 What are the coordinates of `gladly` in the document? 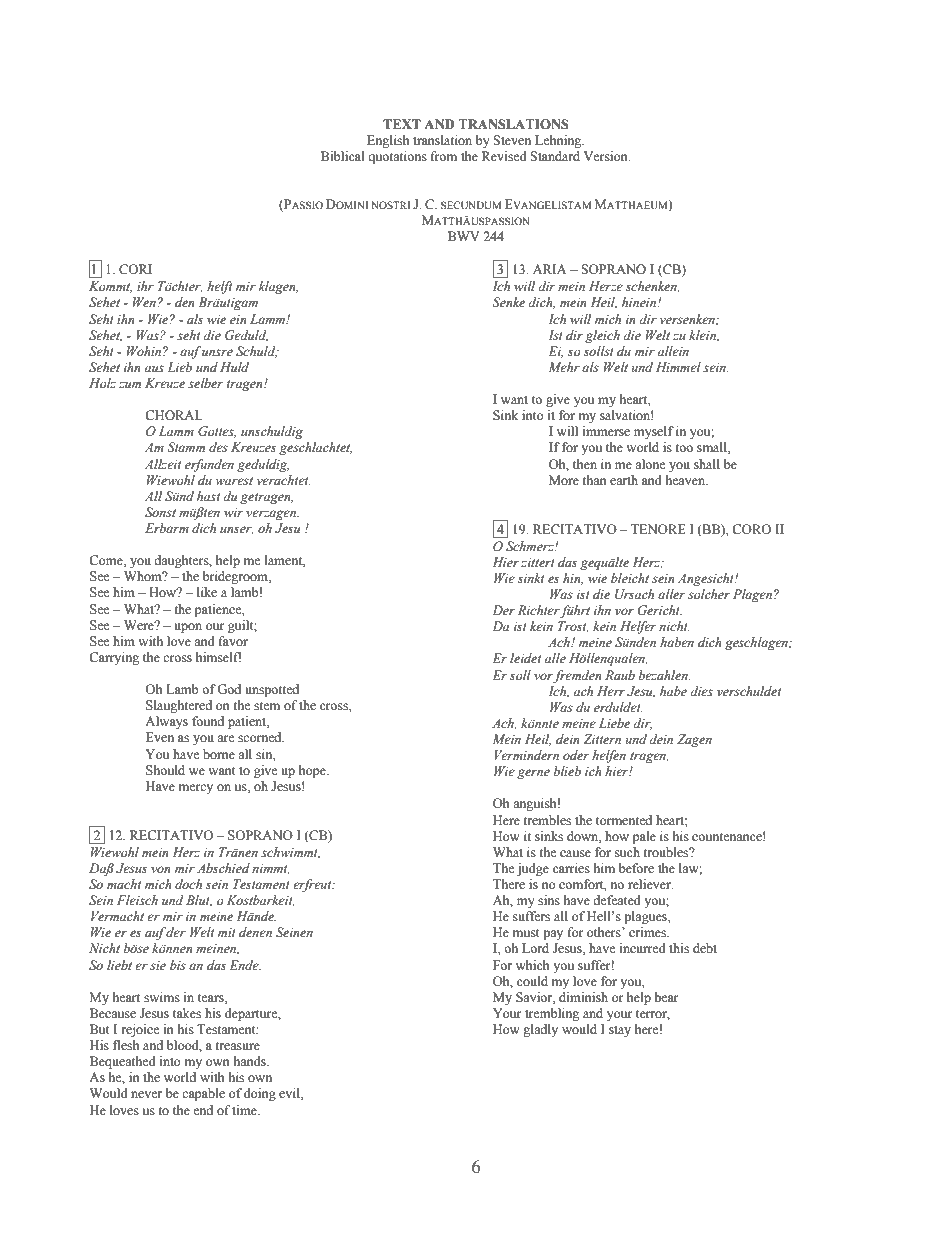 It's located at (540, 1030).
